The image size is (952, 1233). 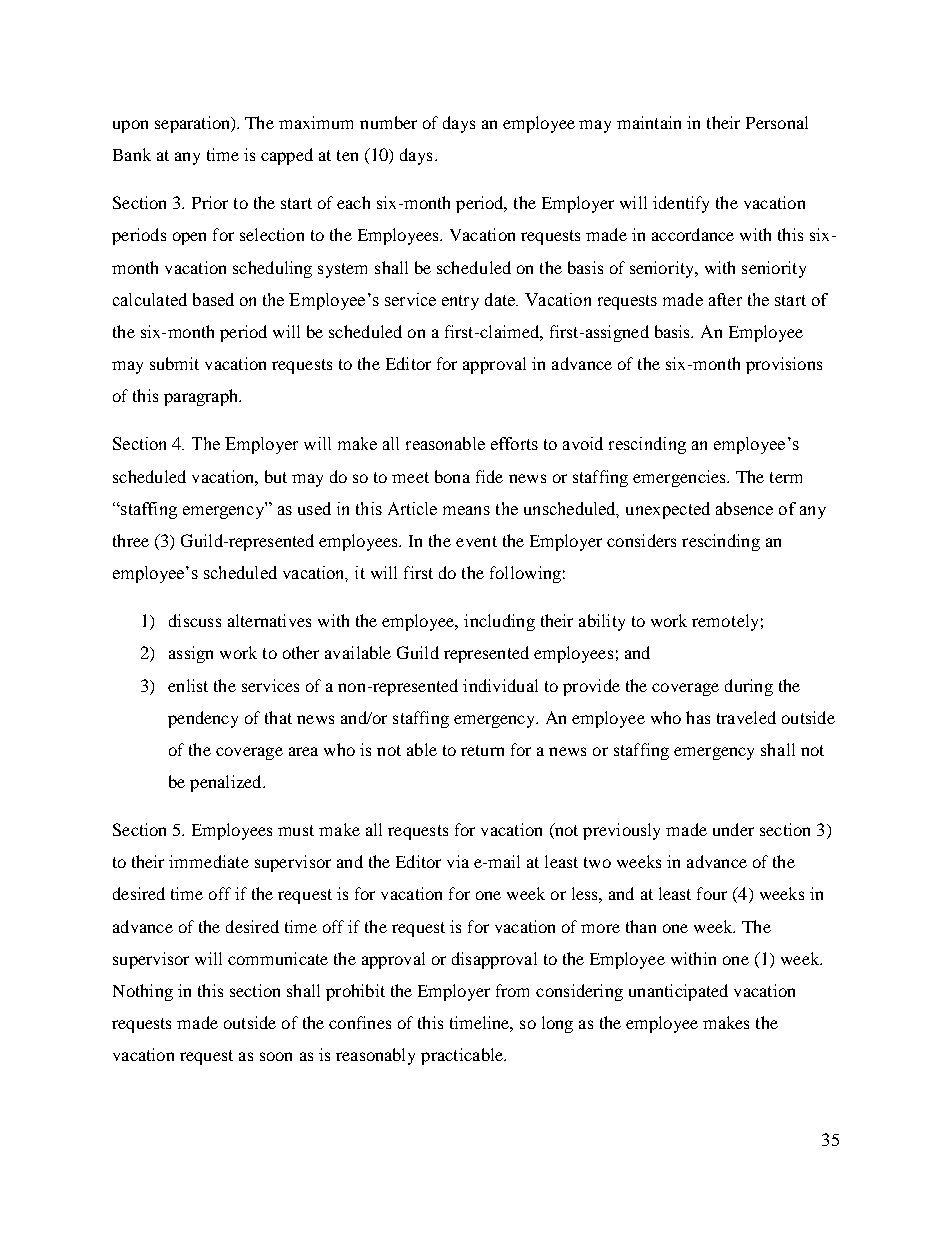 What do you see at coordinates (649, 122) in the document?
I see `maintain` at bounding box center [649, 122].
